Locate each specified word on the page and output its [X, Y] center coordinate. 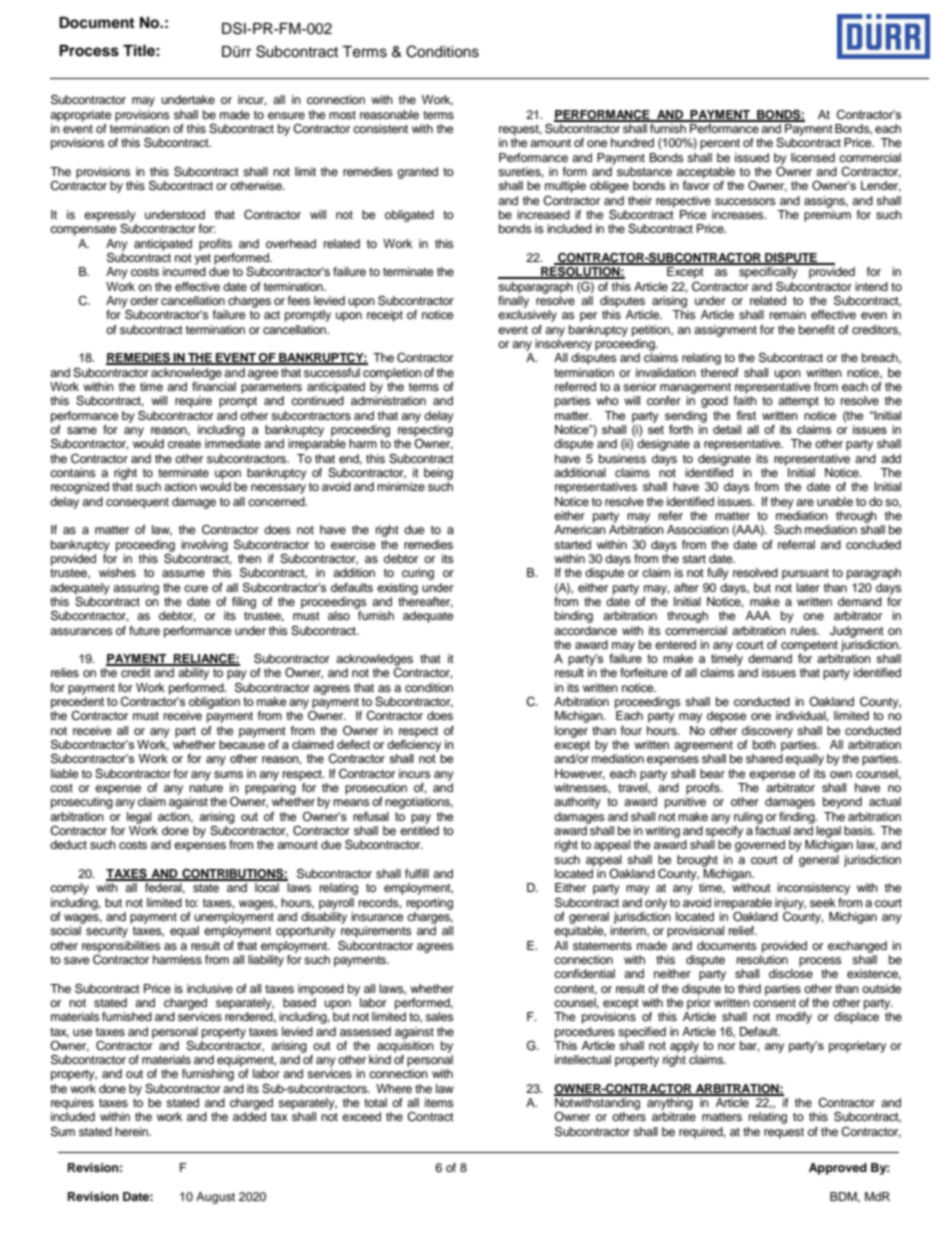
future [144, 630]
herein [132, 1131]
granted [417, 173]
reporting [430, 904]
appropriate [81, 116]
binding [574, 617]
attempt [798, 402]
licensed [813, 157]
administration [388, 400]
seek [823, 902]
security [107, 932]
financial [214, 385]
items [439, 1102]
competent [809, 646]
